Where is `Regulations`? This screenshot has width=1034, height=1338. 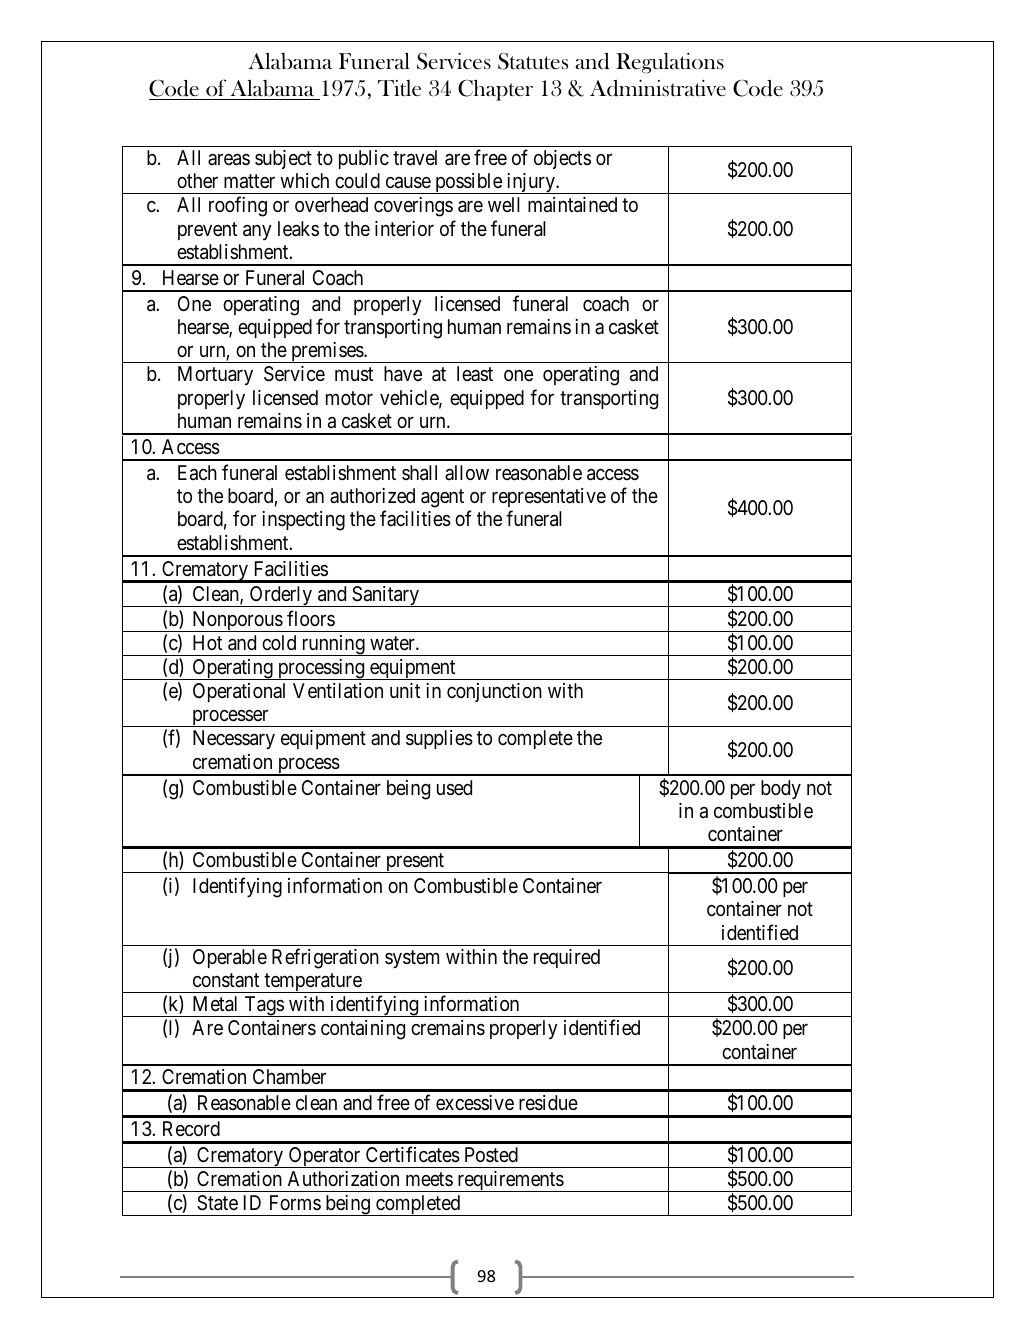 Regulations is located at coordinates (670, 63).
